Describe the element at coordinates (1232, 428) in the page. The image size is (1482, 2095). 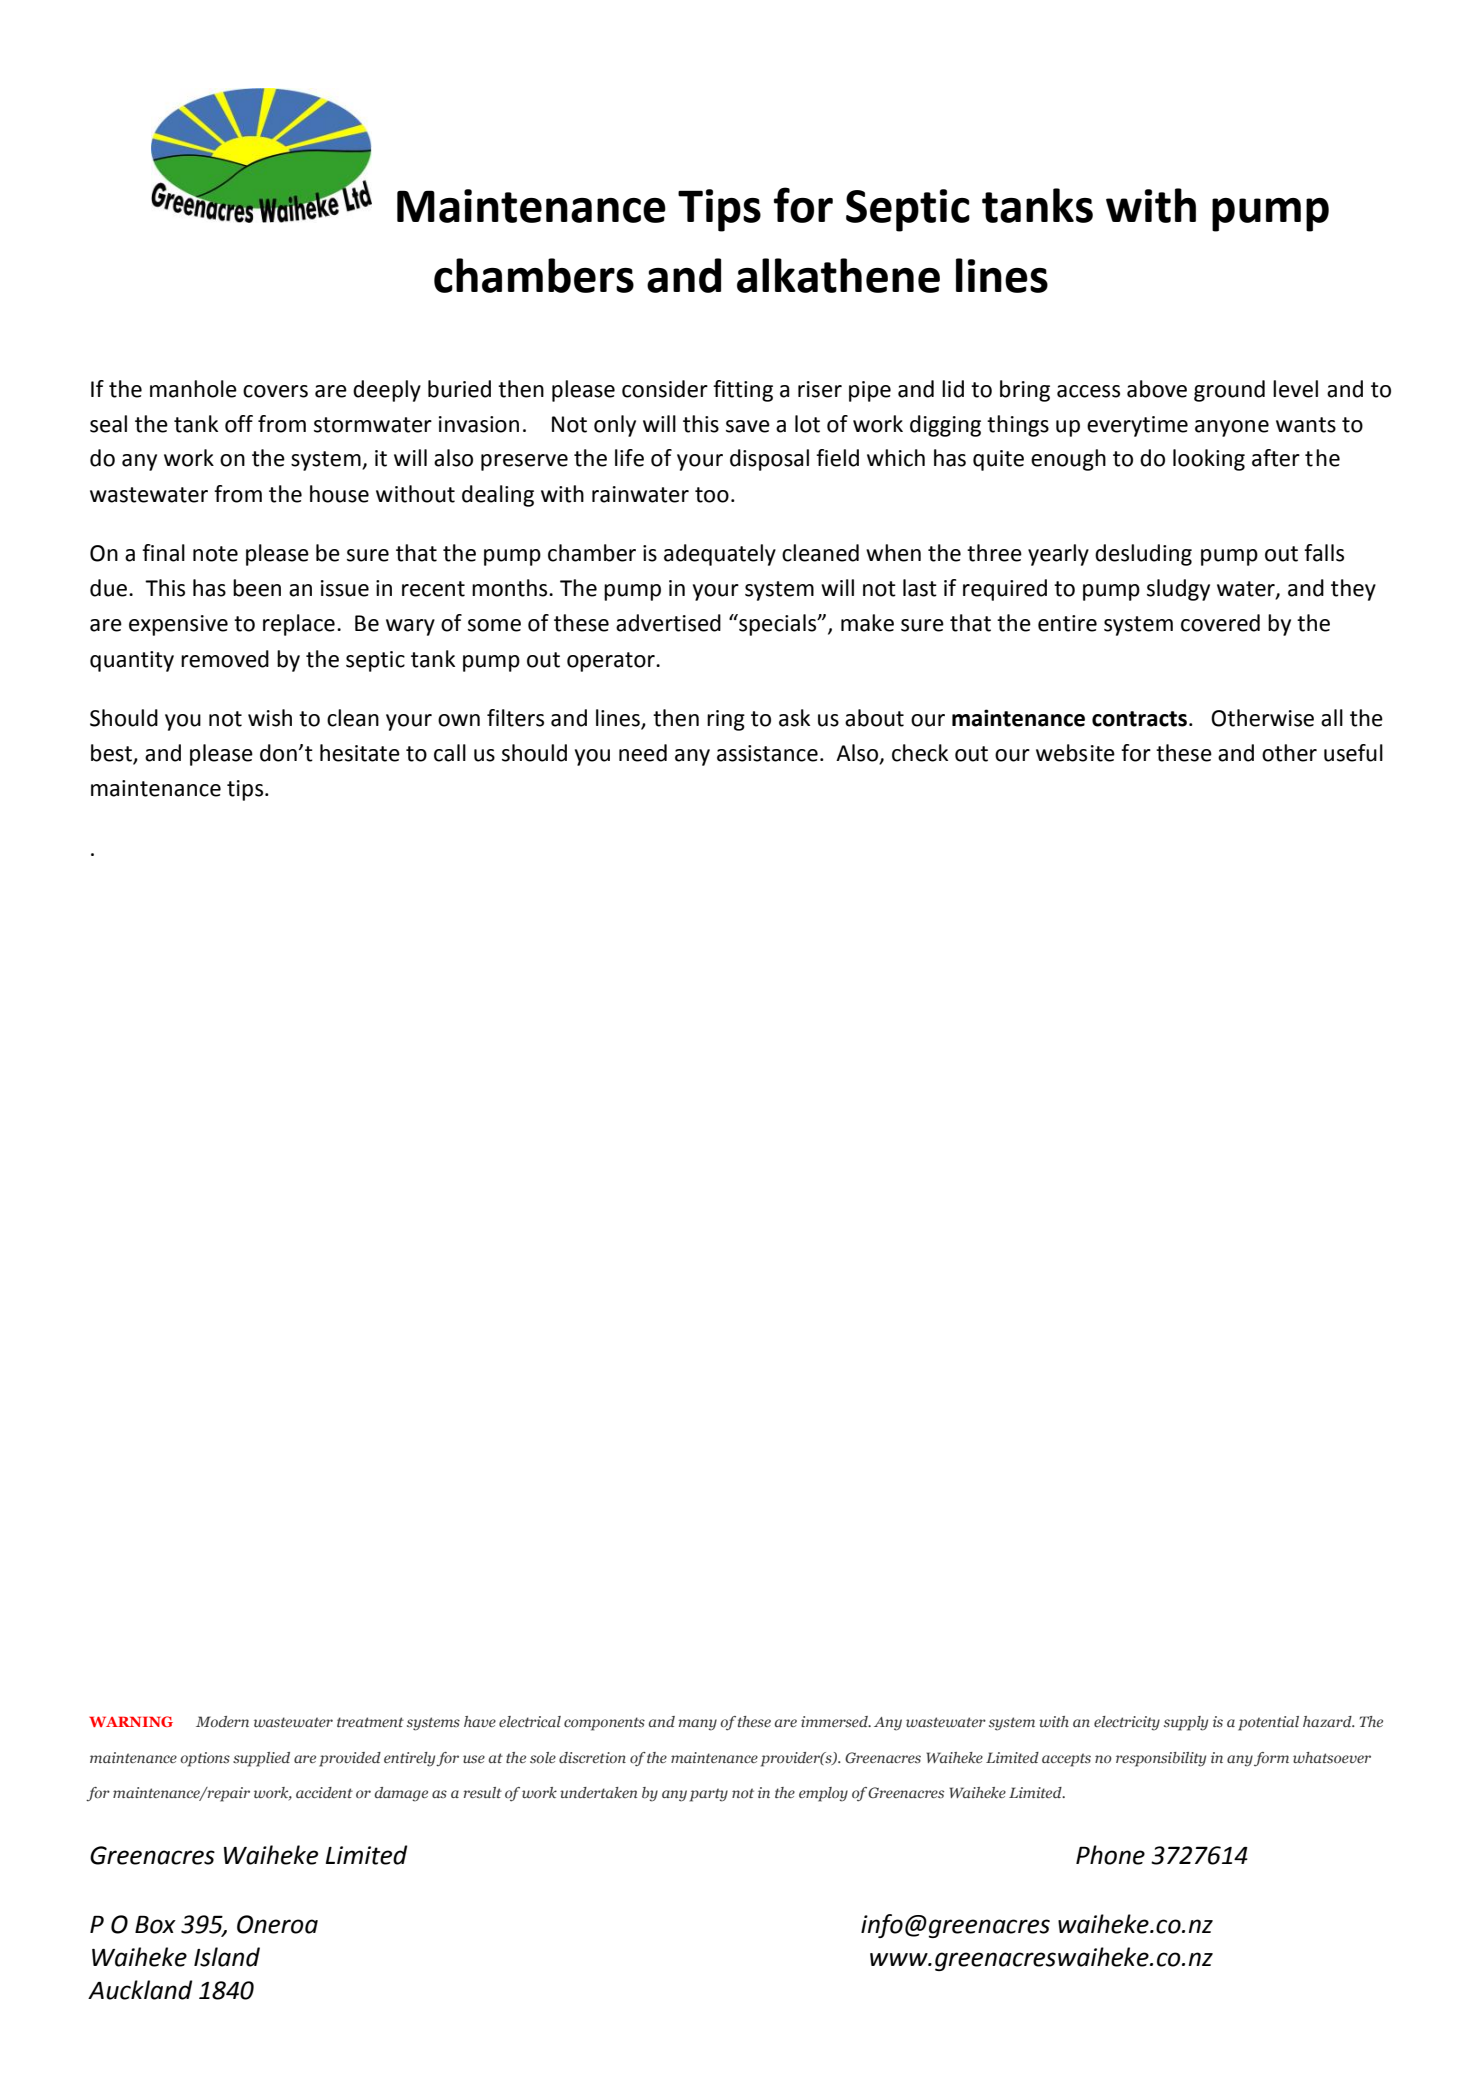
I see `anyone` at that location.
